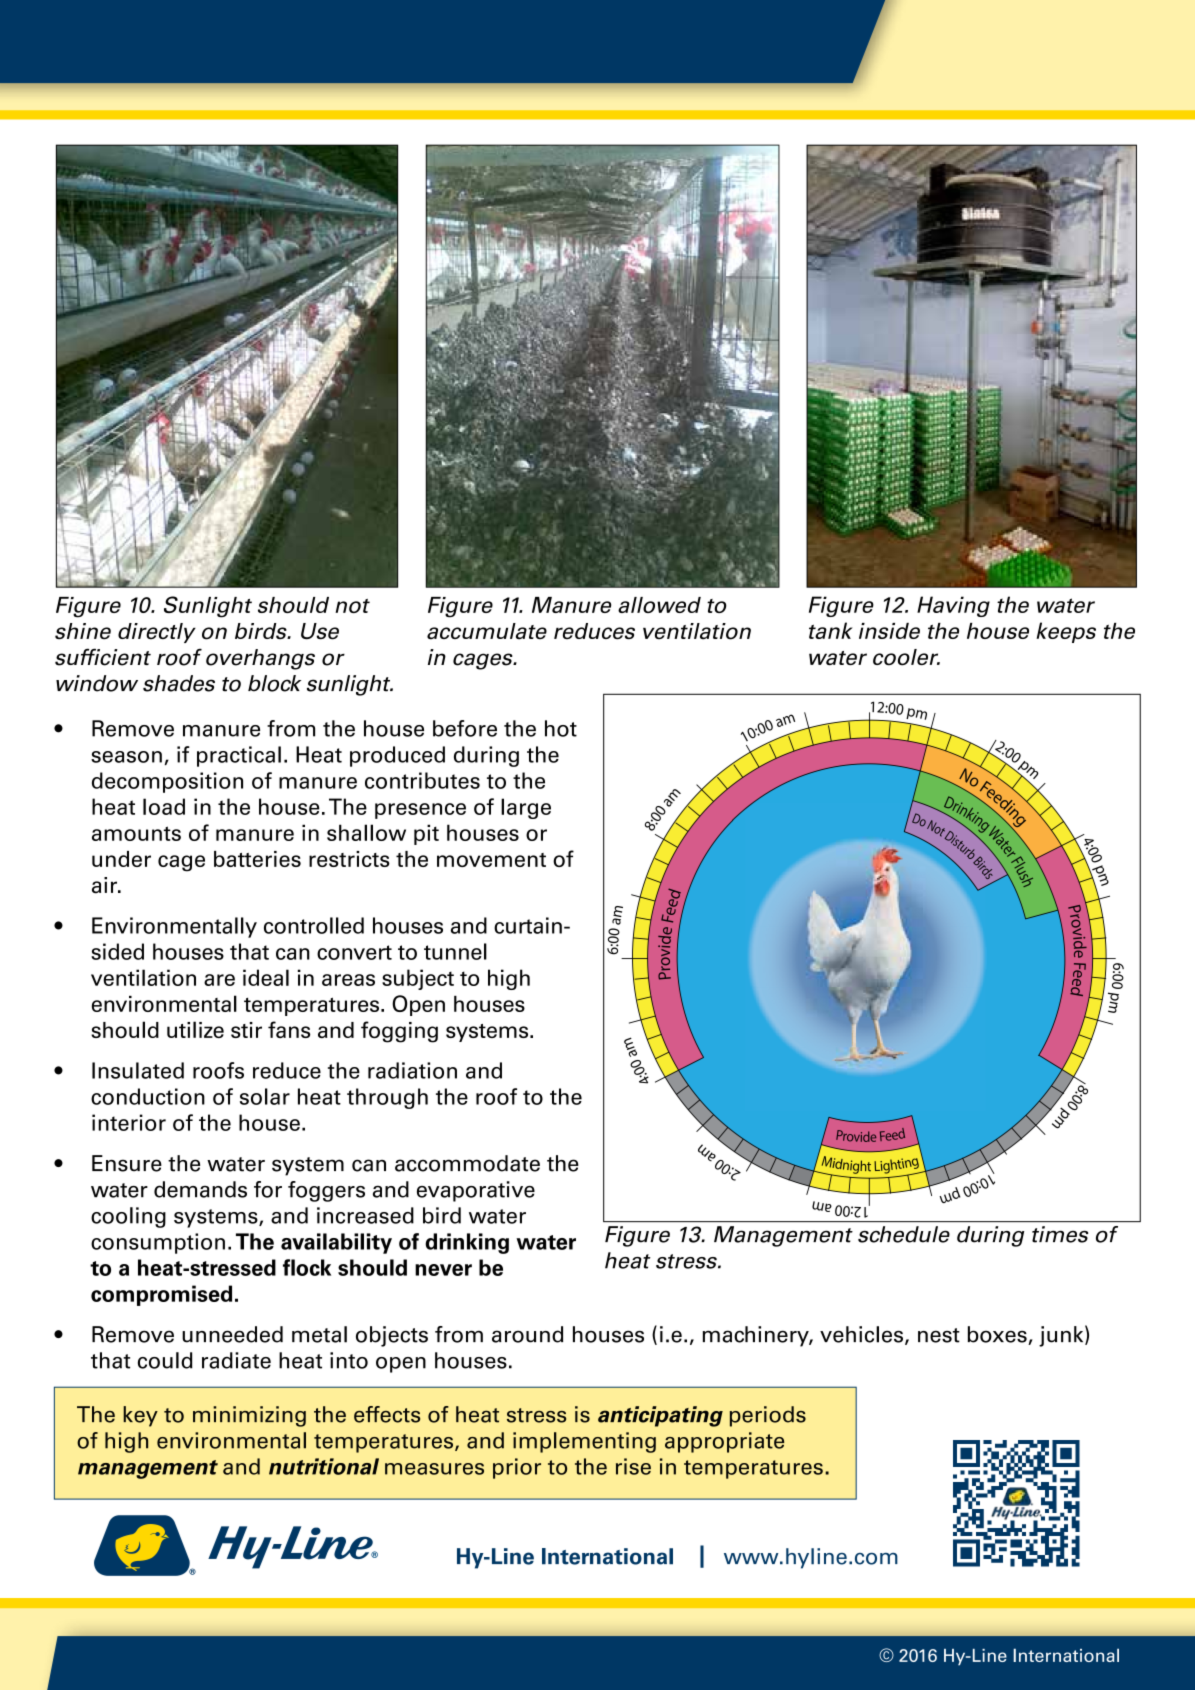 The height and width of the page is (1690, 1195). I want to click on accumulate, so click(487, 631).
